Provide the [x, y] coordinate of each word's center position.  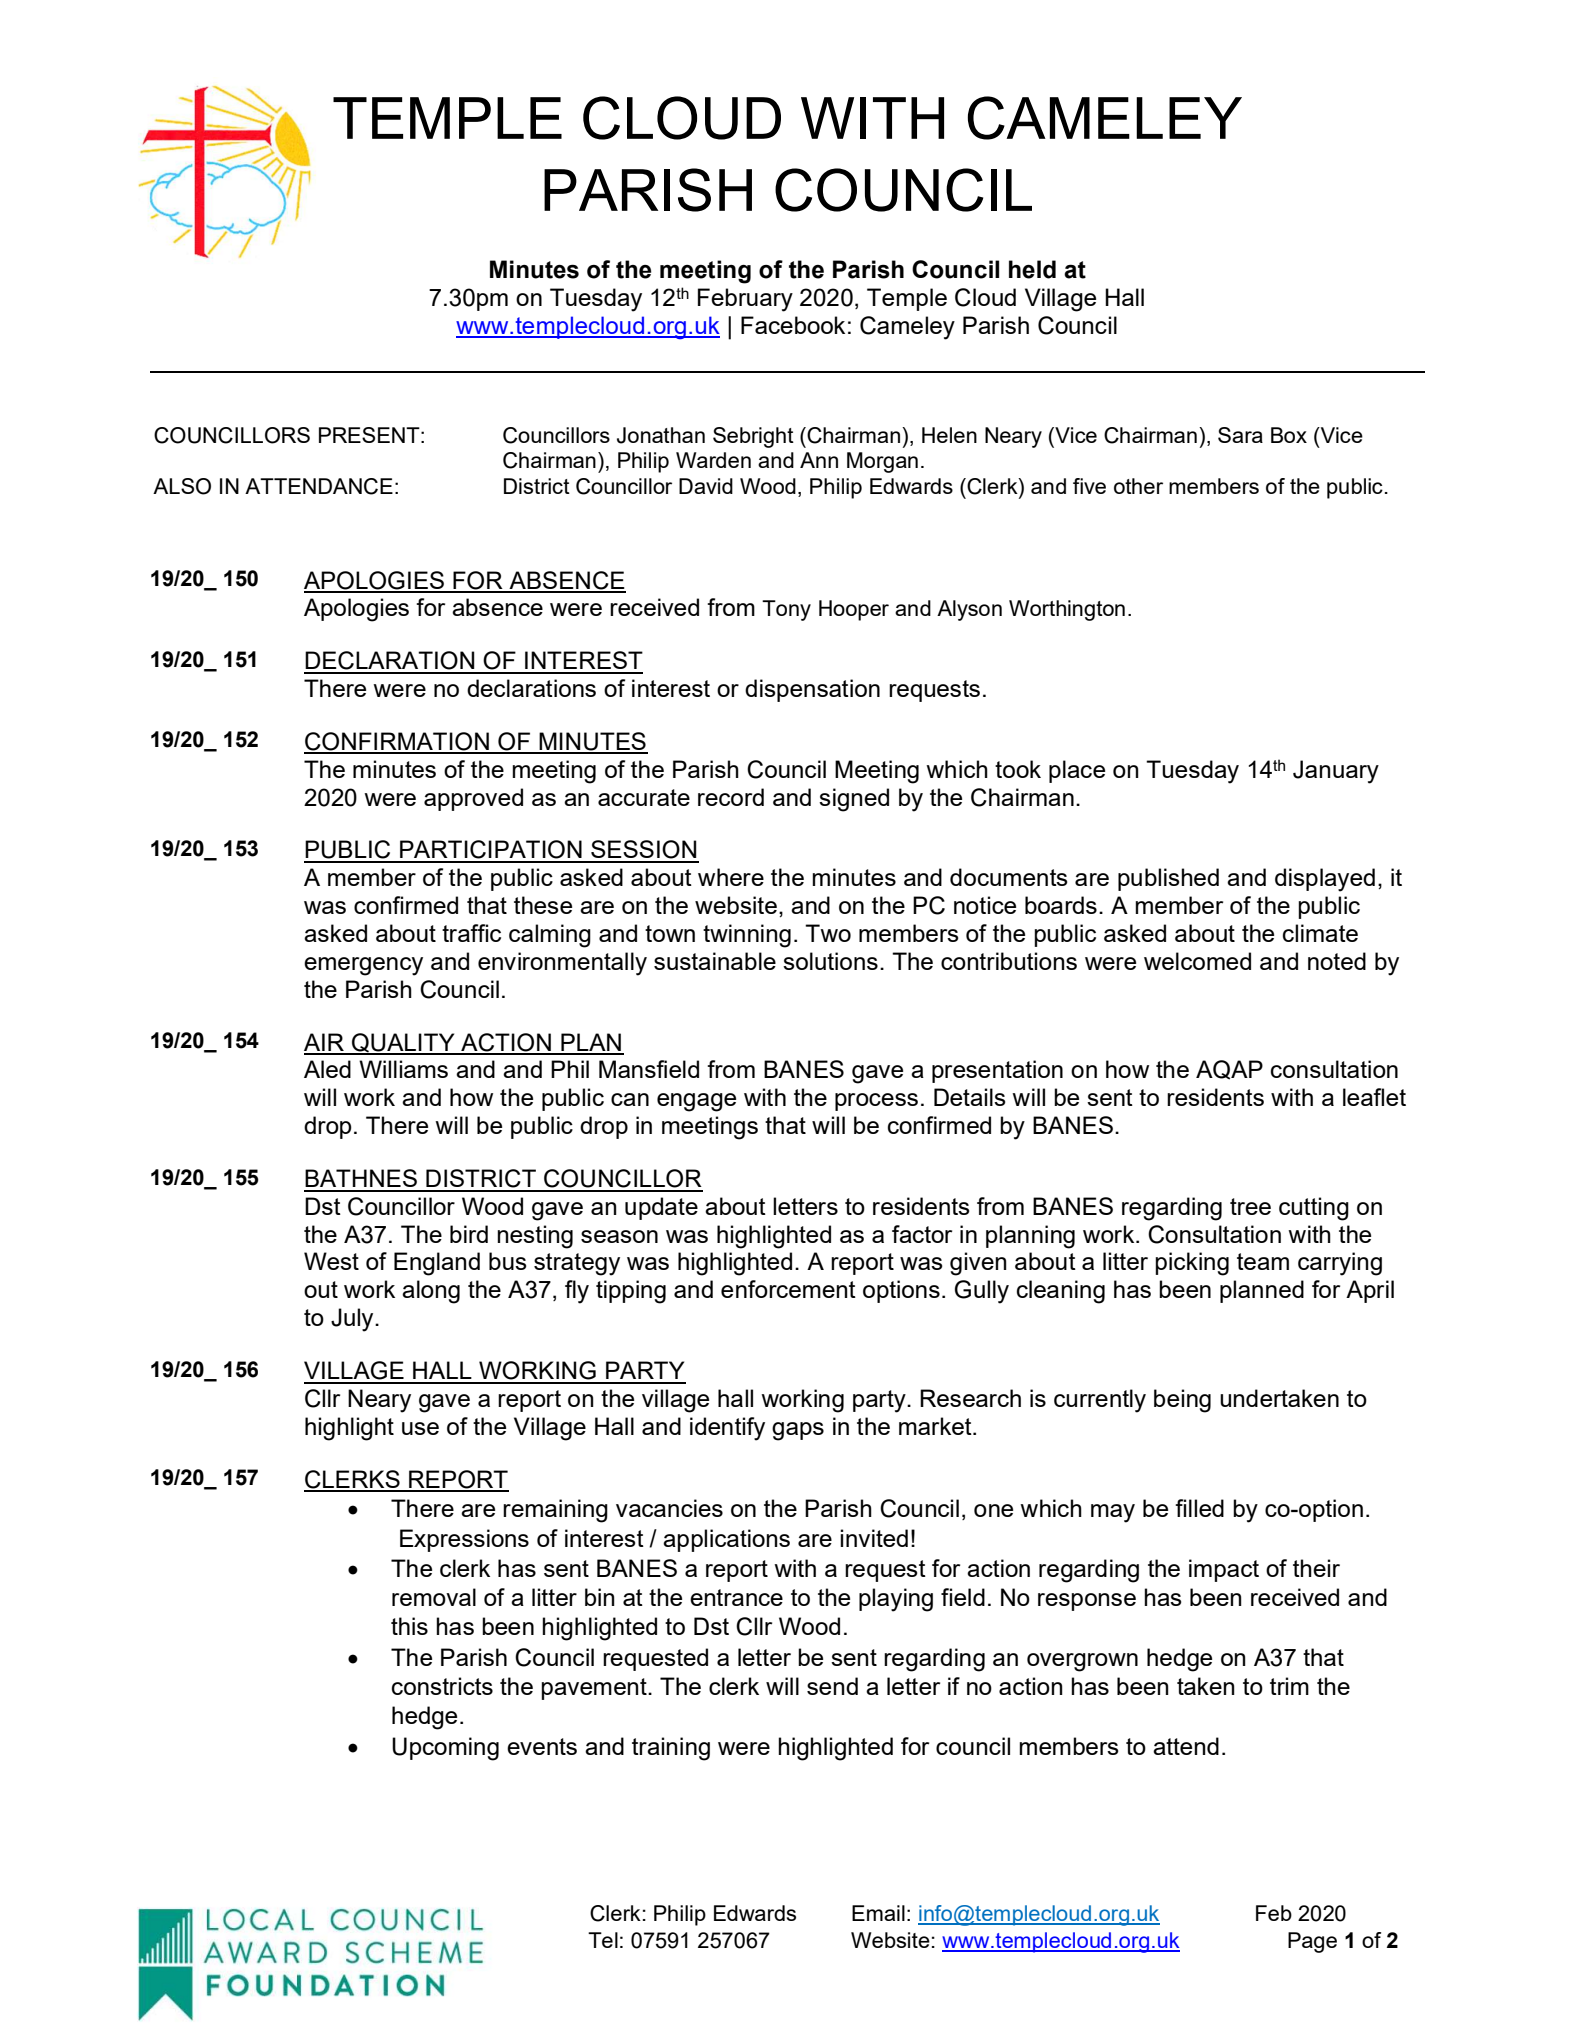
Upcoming [445, 1749]
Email [878, 1913]
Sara [1240, 435]
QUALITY [403, 1043]
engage [696, 1102]
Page [1312, 1942]
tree [1250, 1206]
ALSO [182, 486]
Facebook [793, 325]
